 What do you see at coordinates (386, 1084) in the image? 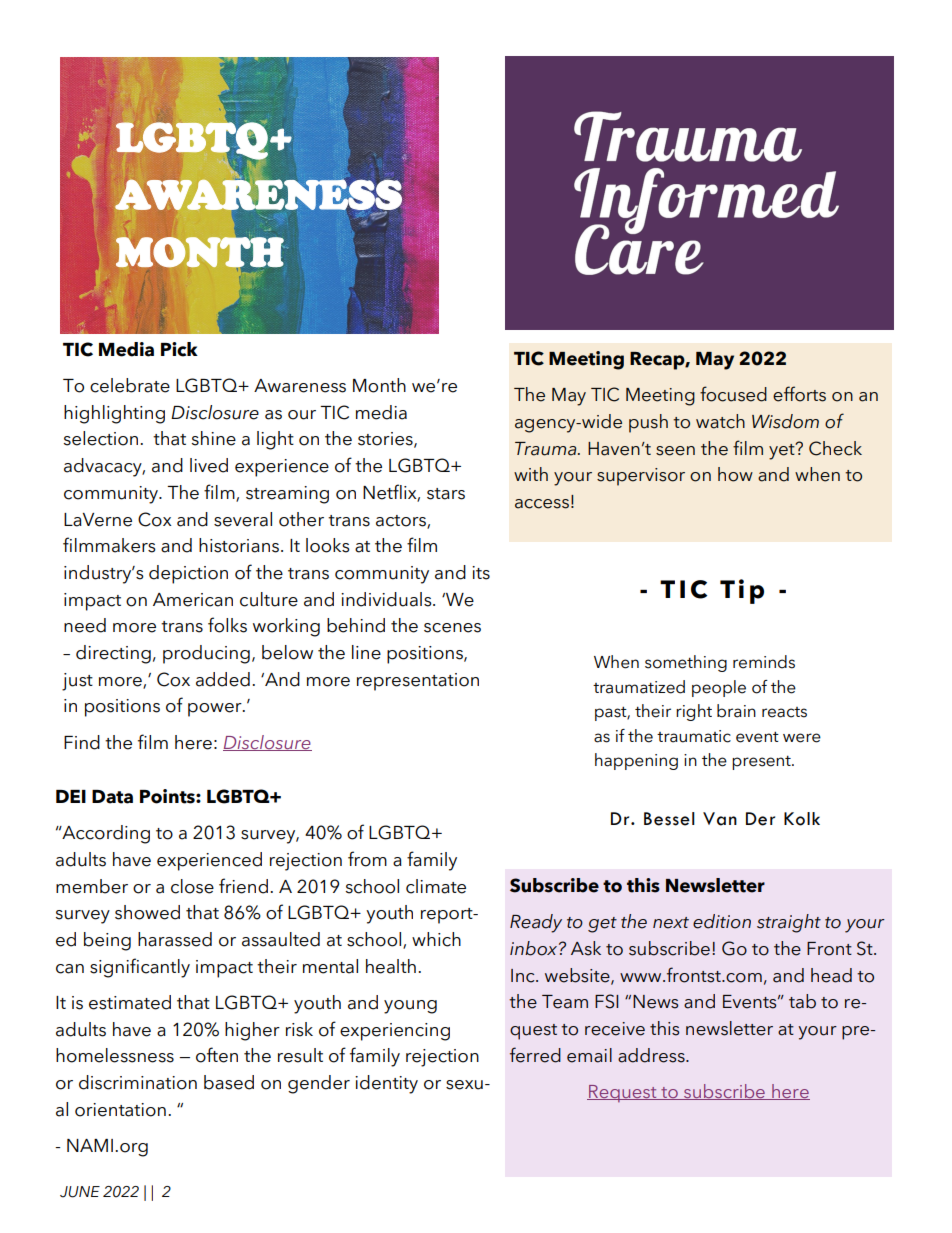
I see `identity` at bounding box center [386, 1084].
